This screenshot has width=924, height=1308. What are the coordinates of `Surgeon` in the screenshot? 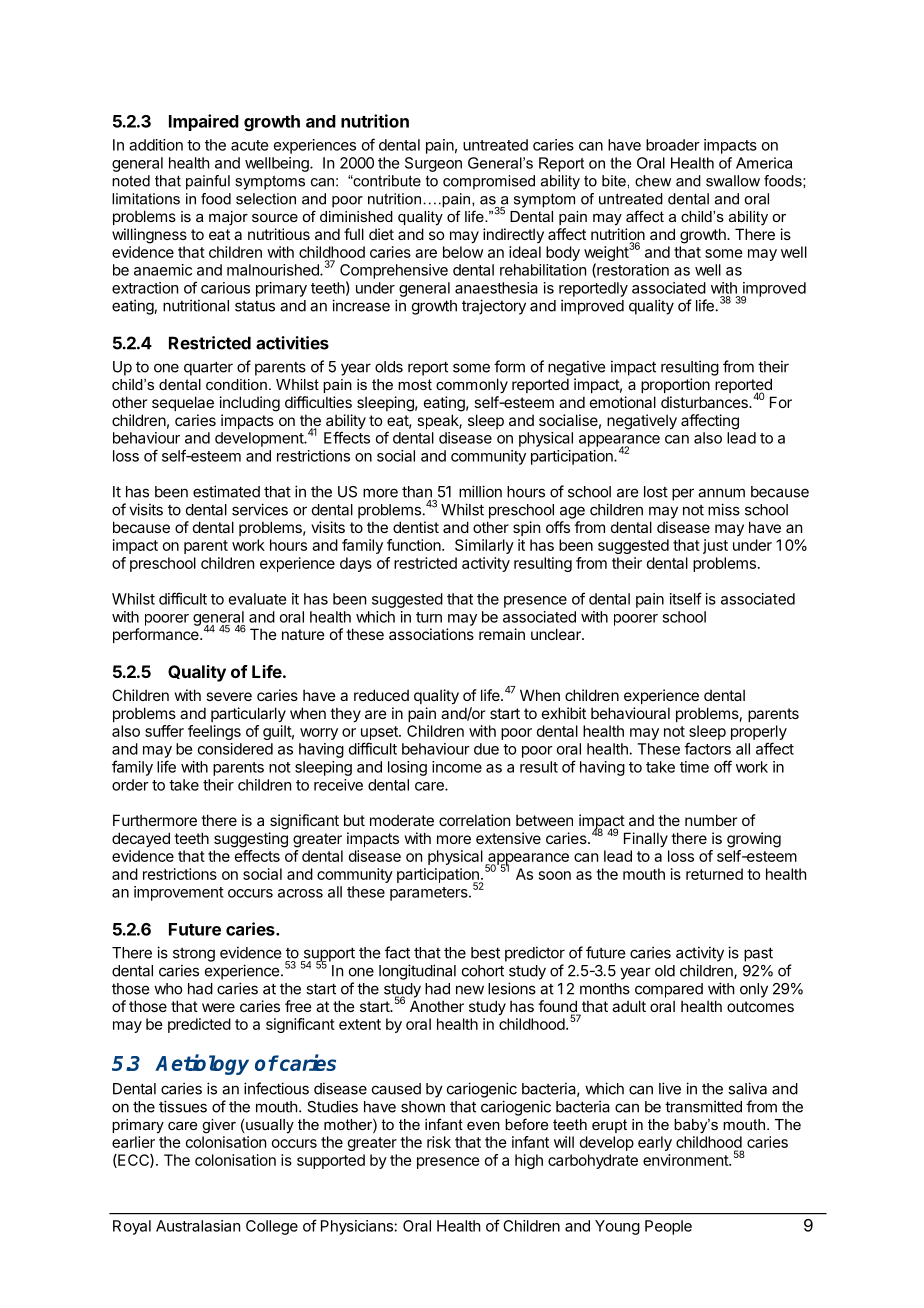 It's located at (433, 164).
